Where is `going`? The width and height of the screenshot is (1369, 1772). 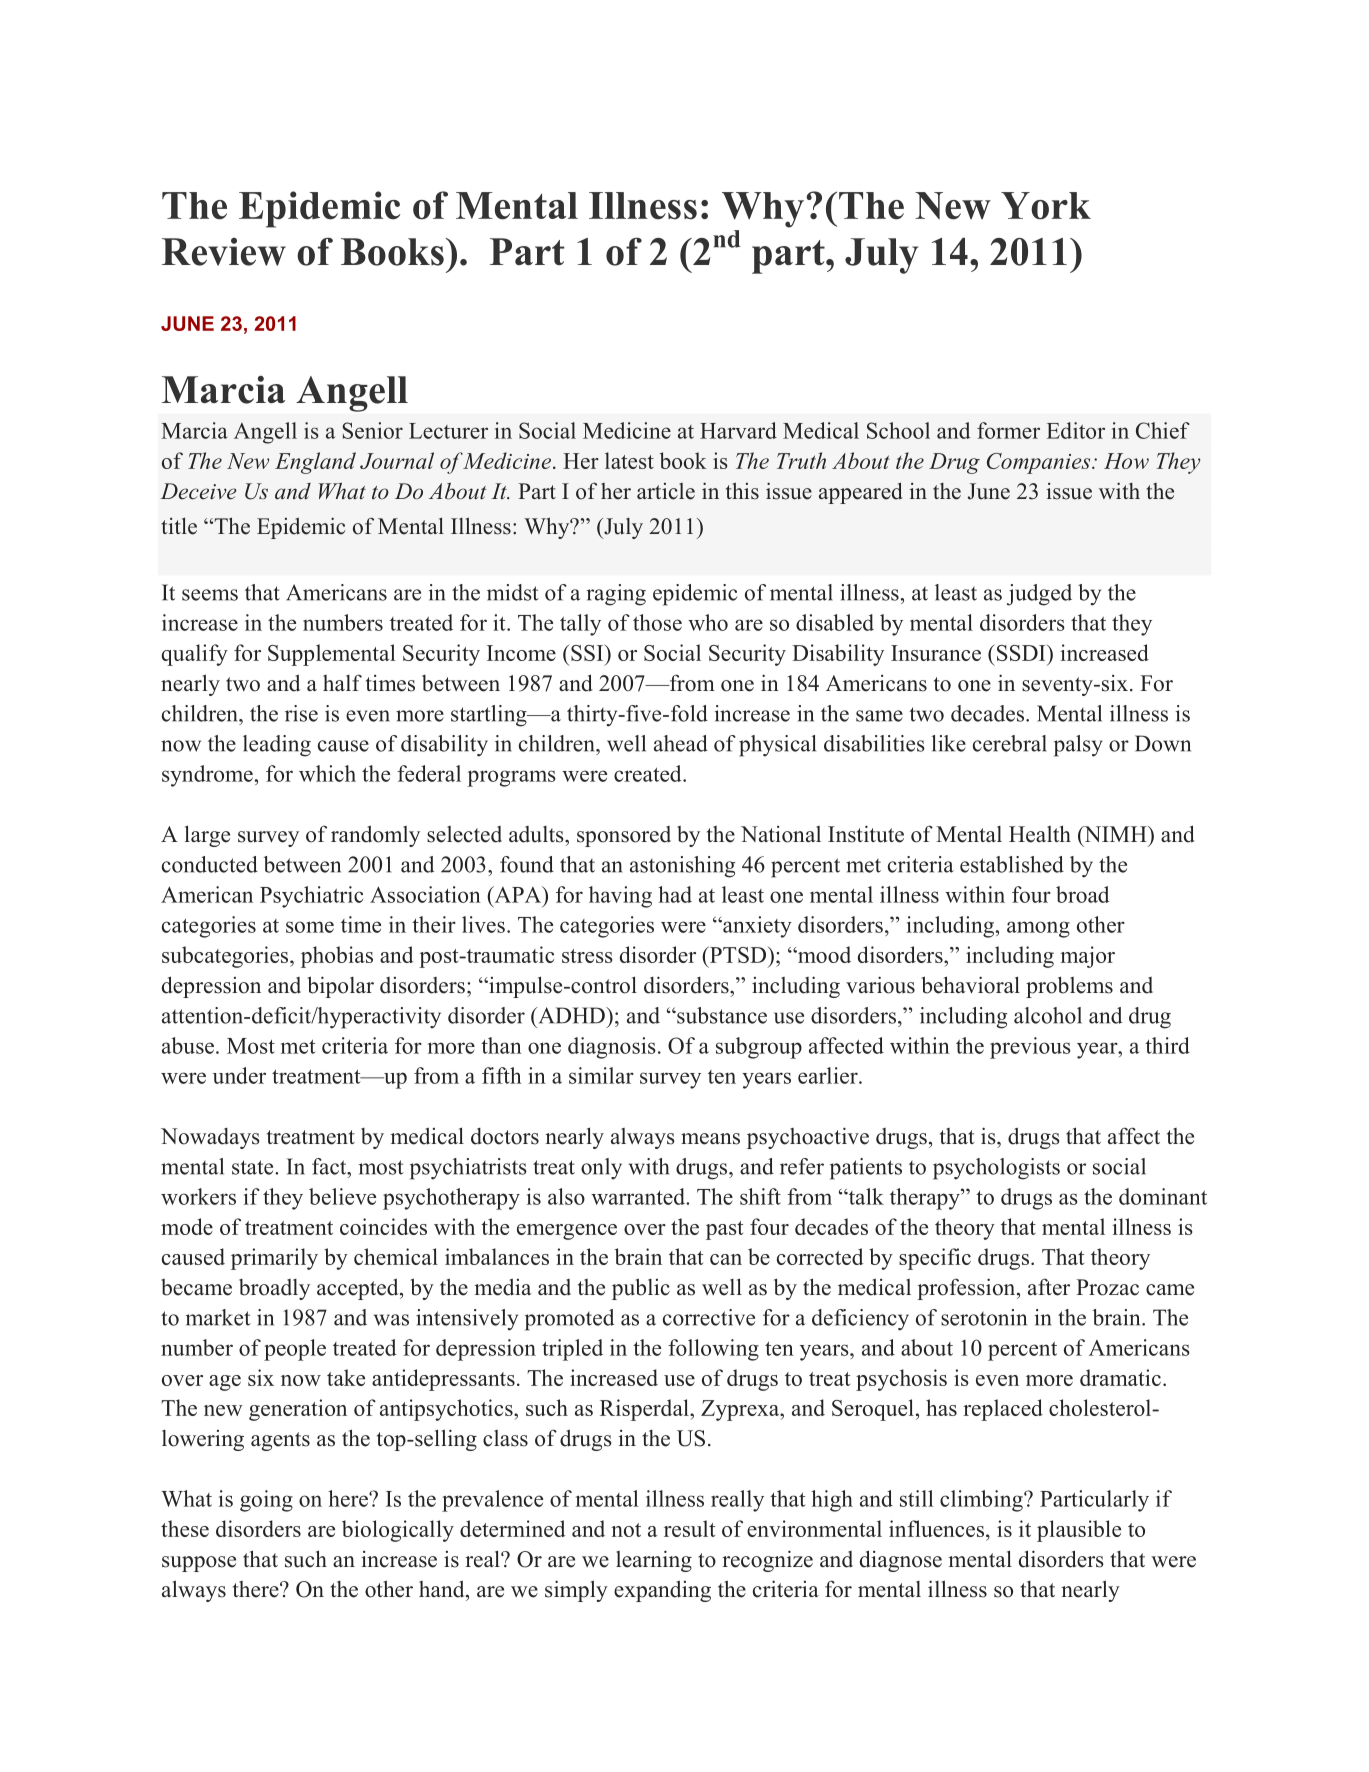
going is located at coordinates (266, 1501).
